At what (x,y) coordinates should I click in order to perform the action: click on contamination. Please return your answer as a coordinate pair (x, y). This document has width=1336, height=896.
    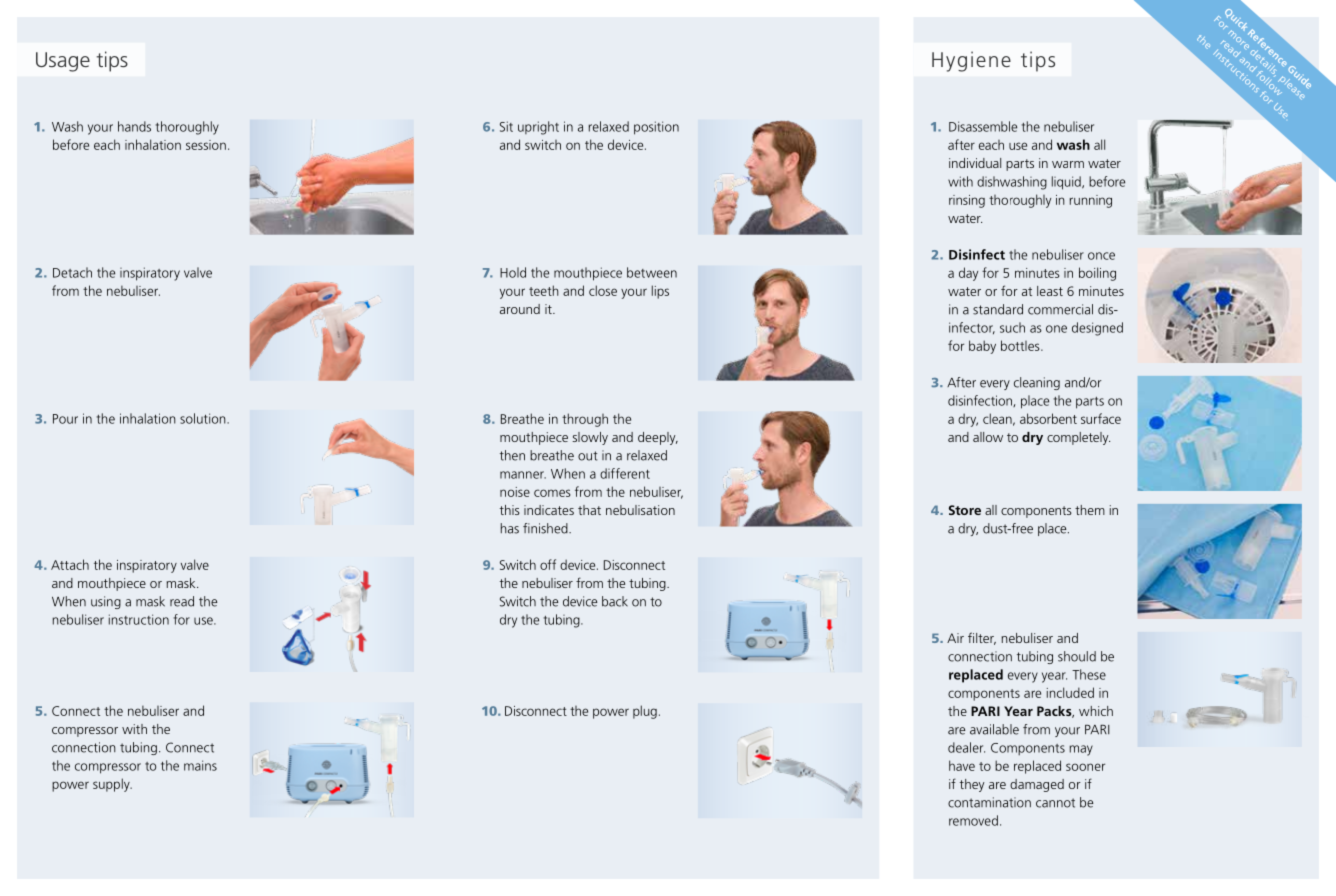
    Looking at the image, I should click on (989, 802).
